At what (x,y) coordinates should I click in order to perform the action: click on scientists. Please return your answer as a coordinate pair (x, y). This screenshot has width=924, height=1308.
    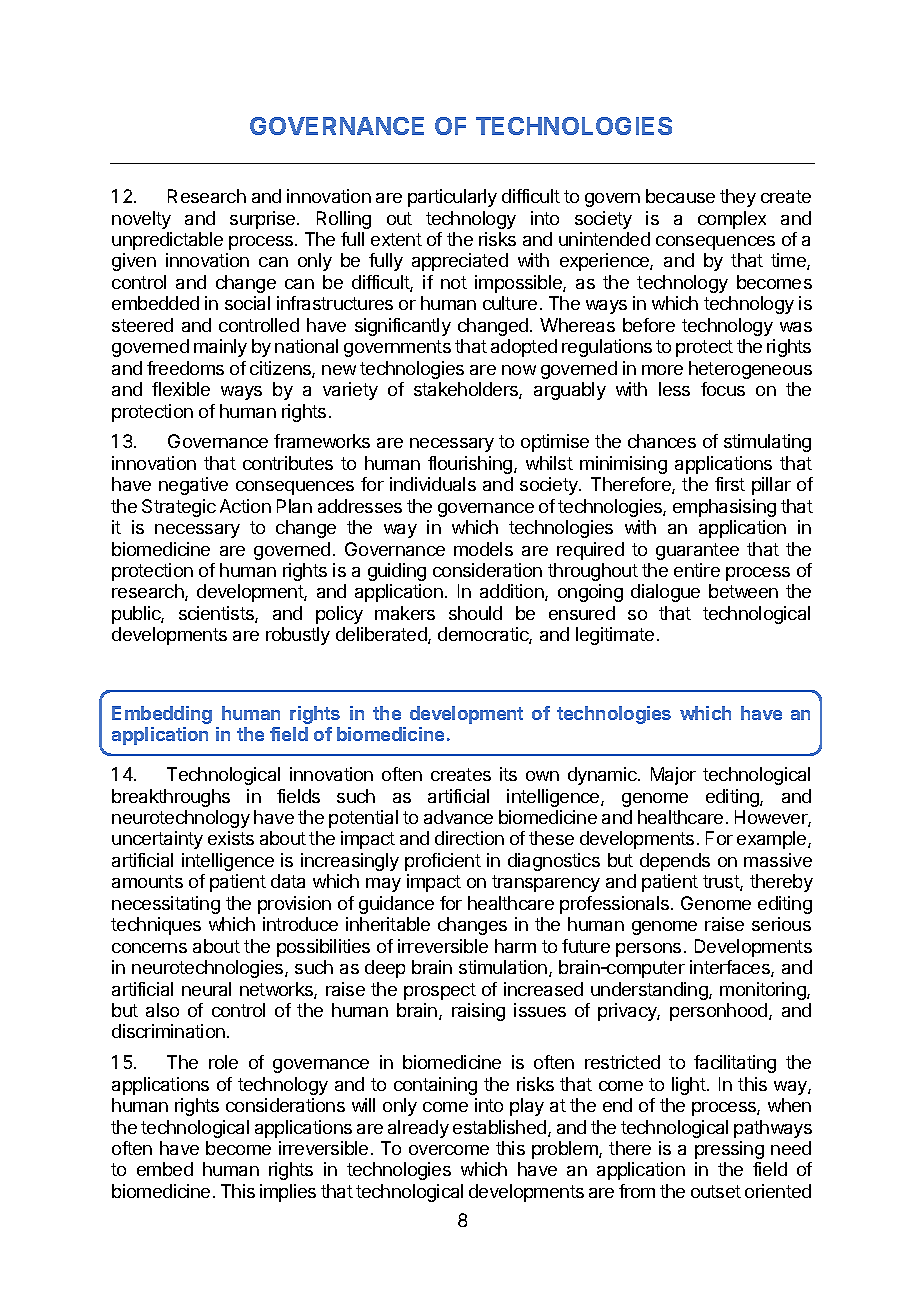
    Looking at the image, I should click on (217, 614).
